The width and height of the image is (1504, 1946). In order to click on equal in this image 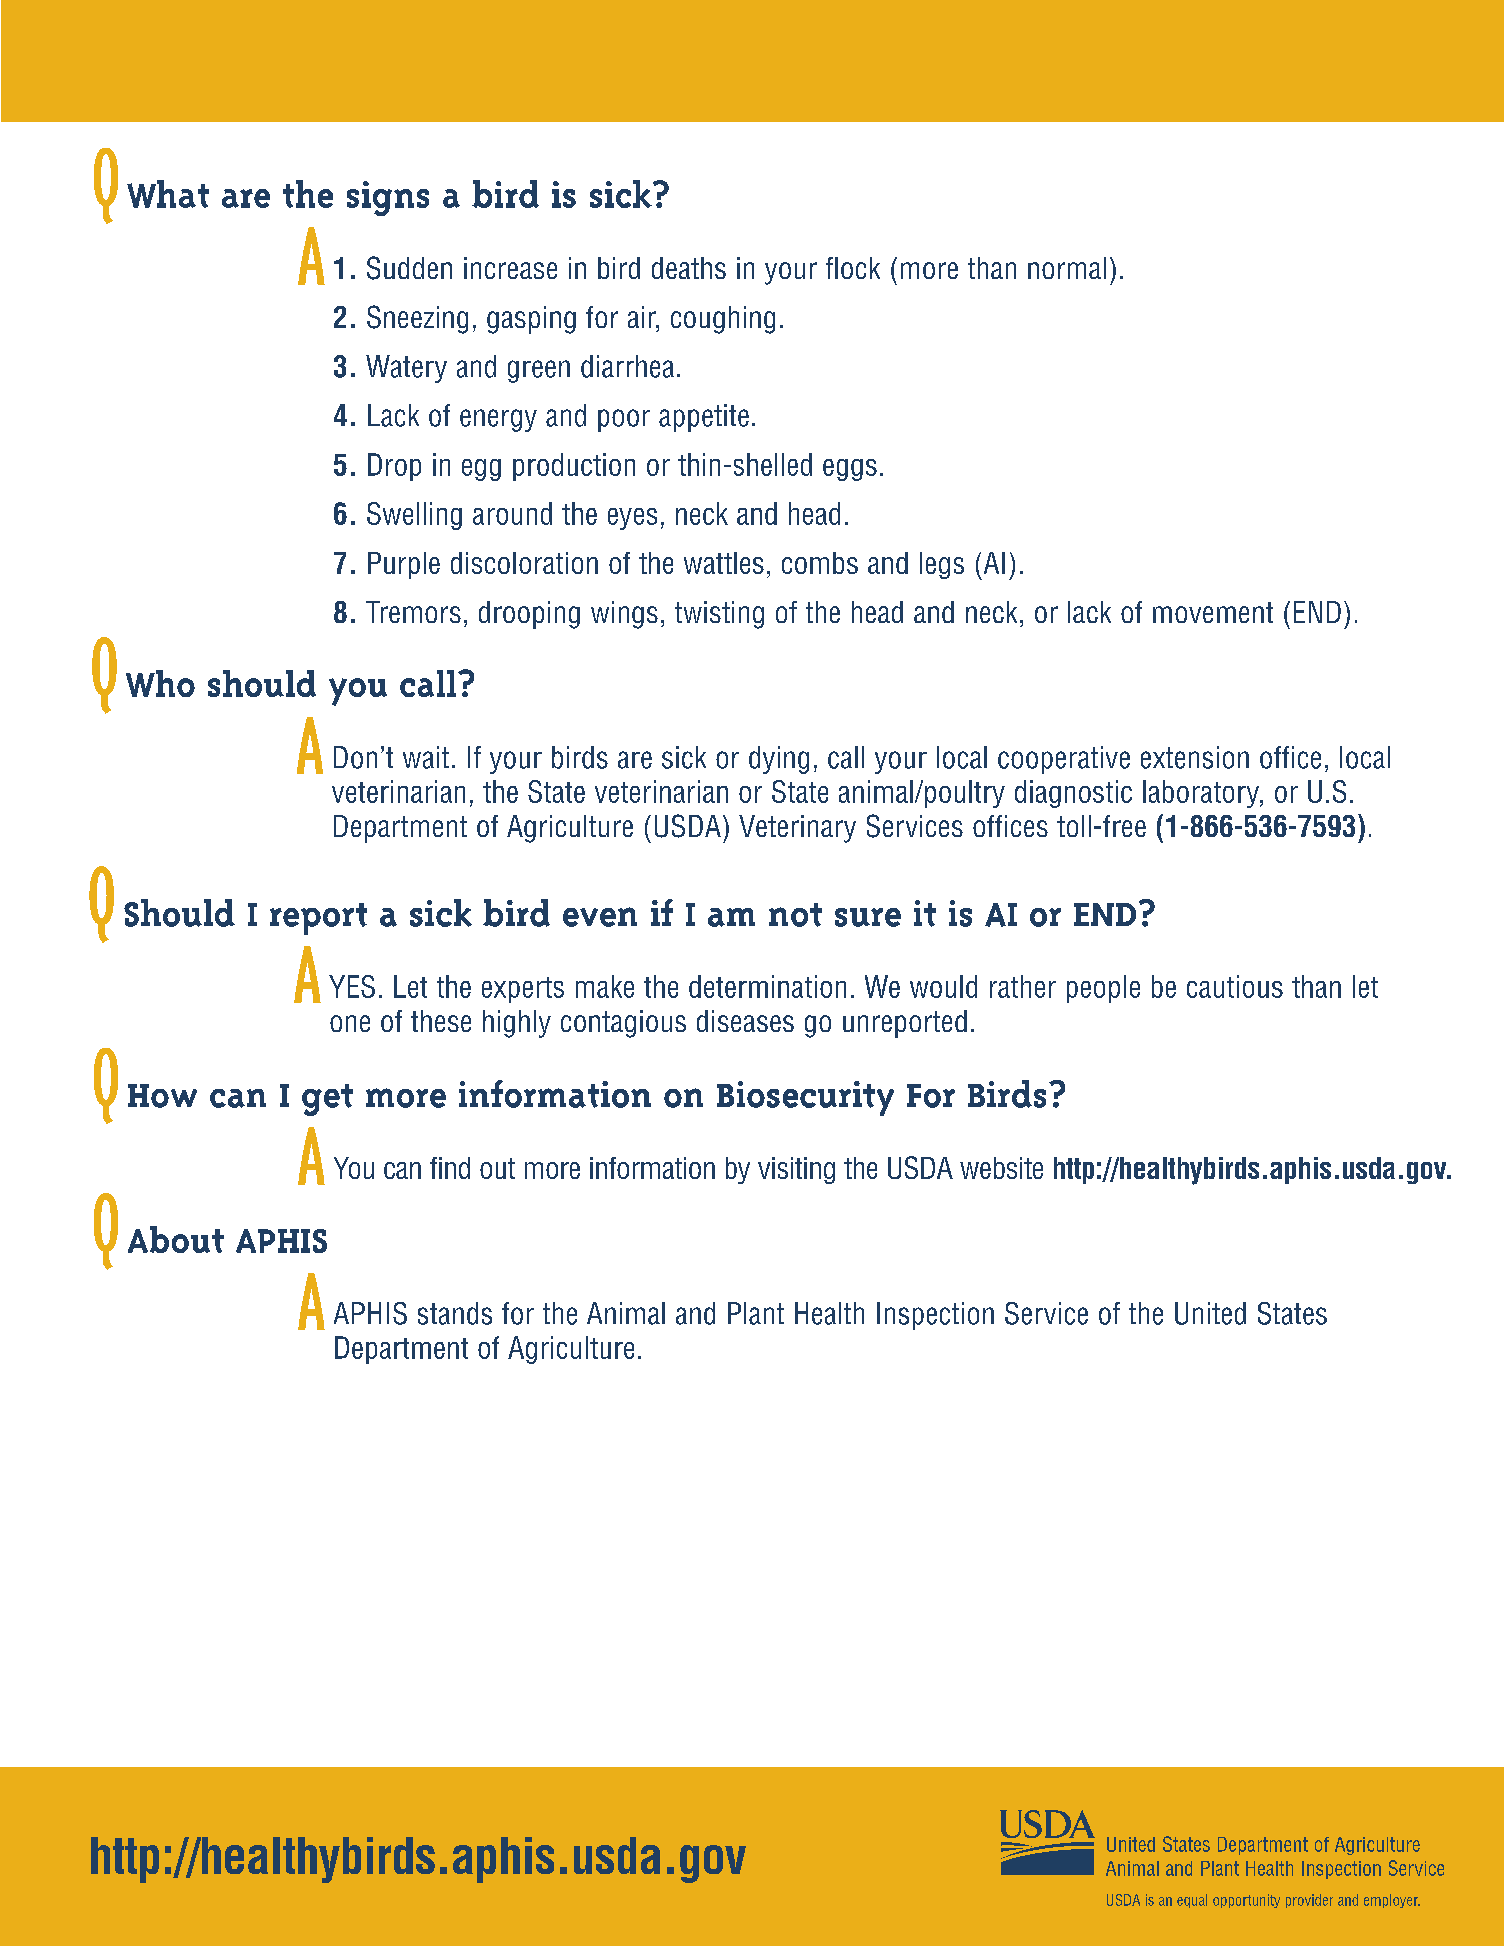, I will do `click(1192, 1901)`.
